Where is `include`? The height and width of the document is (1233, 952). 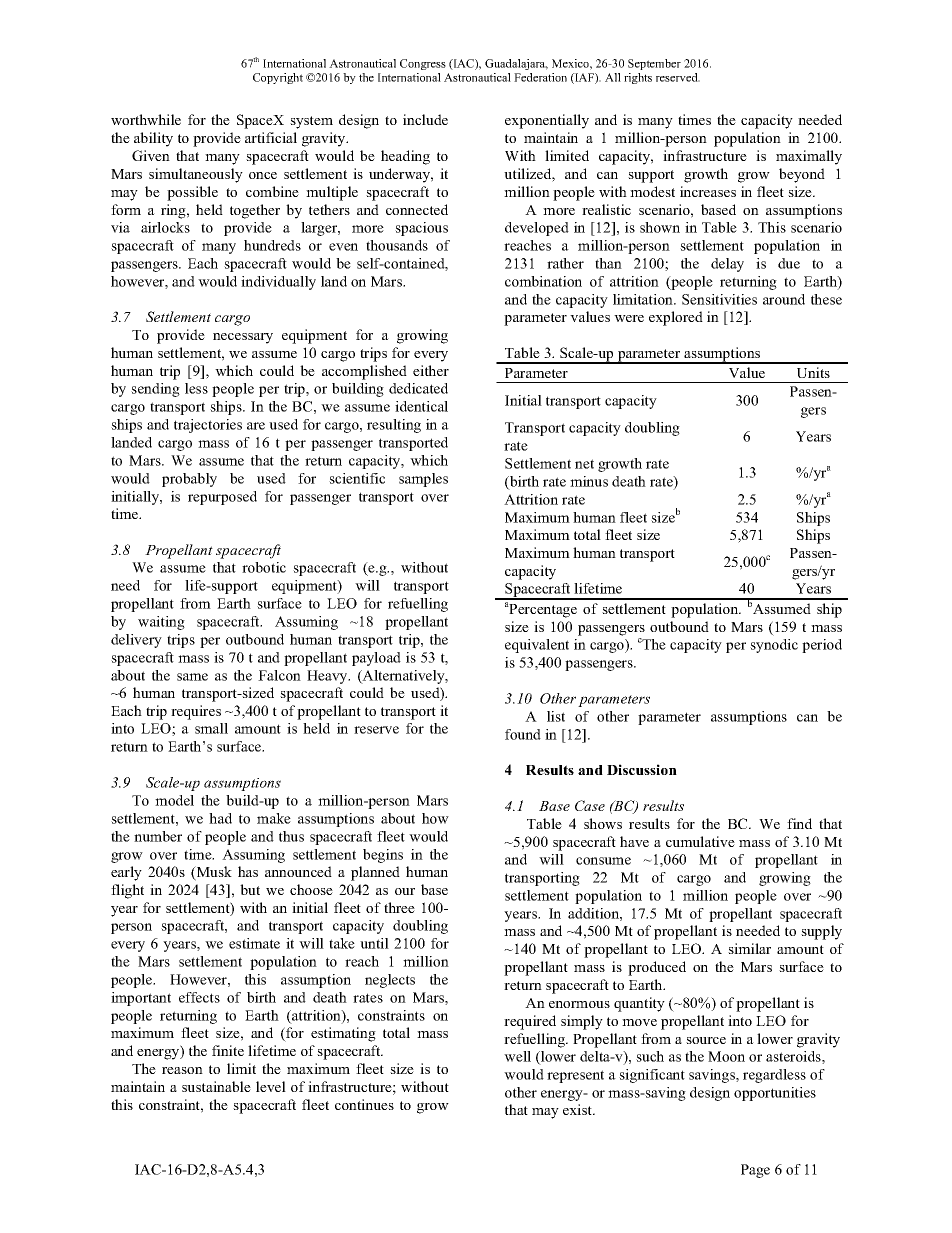
include is located at coordinates (425, 119).
